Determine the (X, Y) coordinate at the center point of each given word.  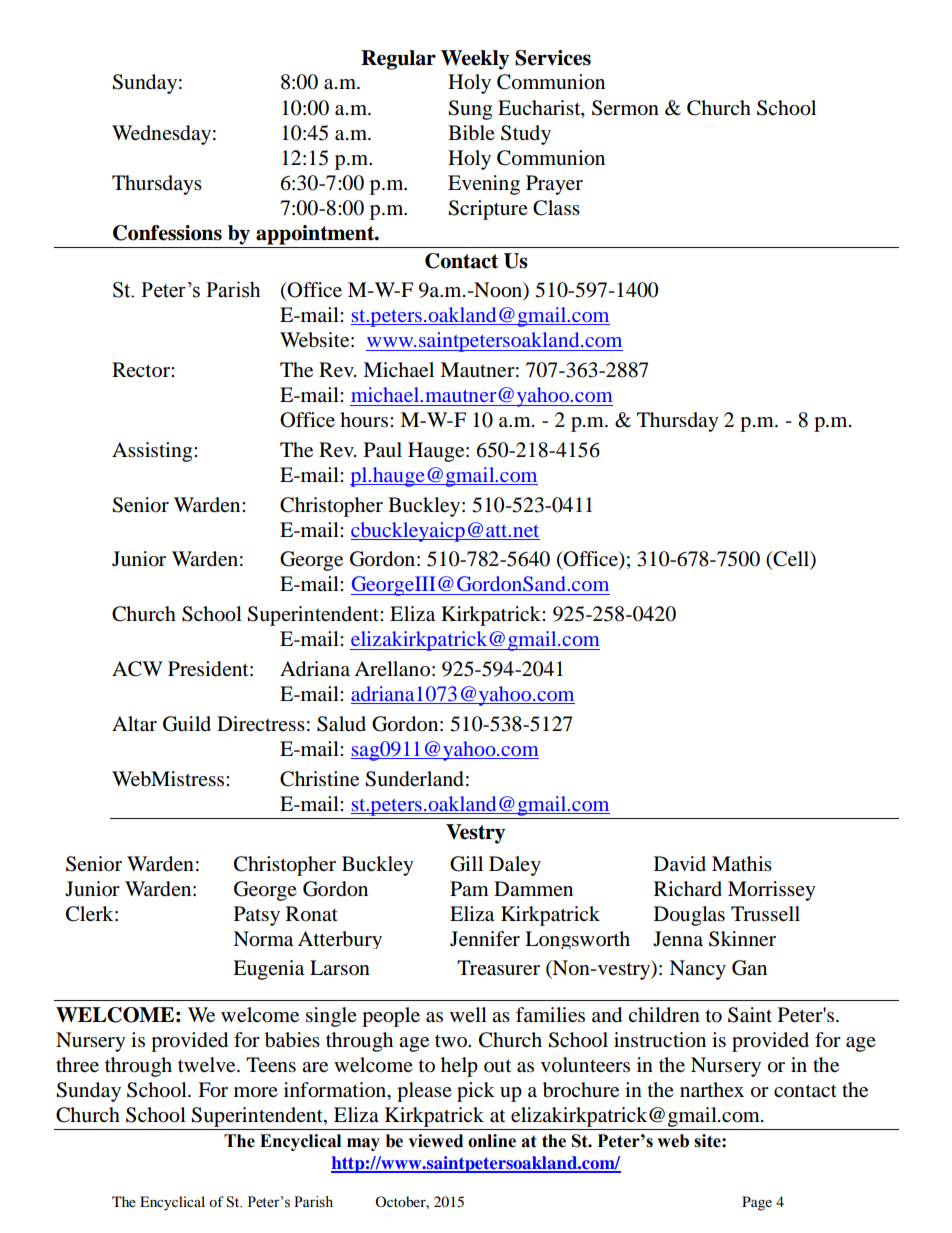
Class (556, 208)
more (256, 1092)
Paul (383, 450)
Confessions (167, 233)
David (680, 863)
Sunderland (414, 779)
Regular (398, 60)
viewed (435, 1141)
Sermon (625, 108)
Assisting (153, 452)
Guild (187, 724)
